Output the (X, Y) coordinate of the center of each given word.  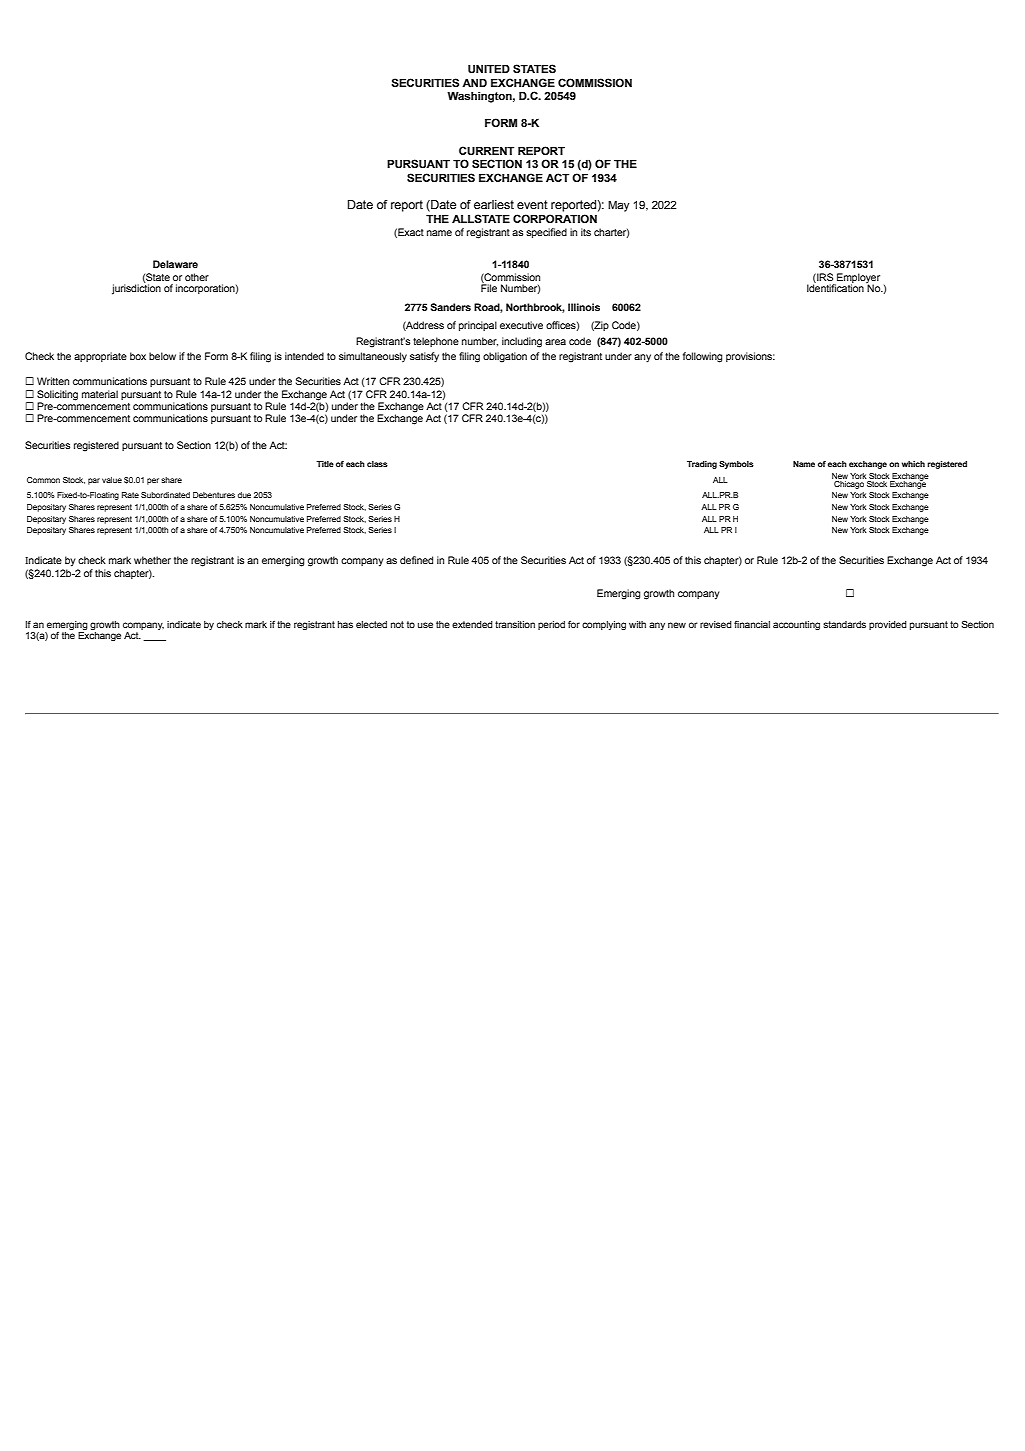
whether (152, 560)
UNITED (489, 68)
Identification (835, 287)
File (489, 287)
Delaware (175, 264)
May (618, 206)
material (100, 394)
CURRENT (486, 150)
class (377, 464)
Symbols (736, 465)
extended (472, 624)
